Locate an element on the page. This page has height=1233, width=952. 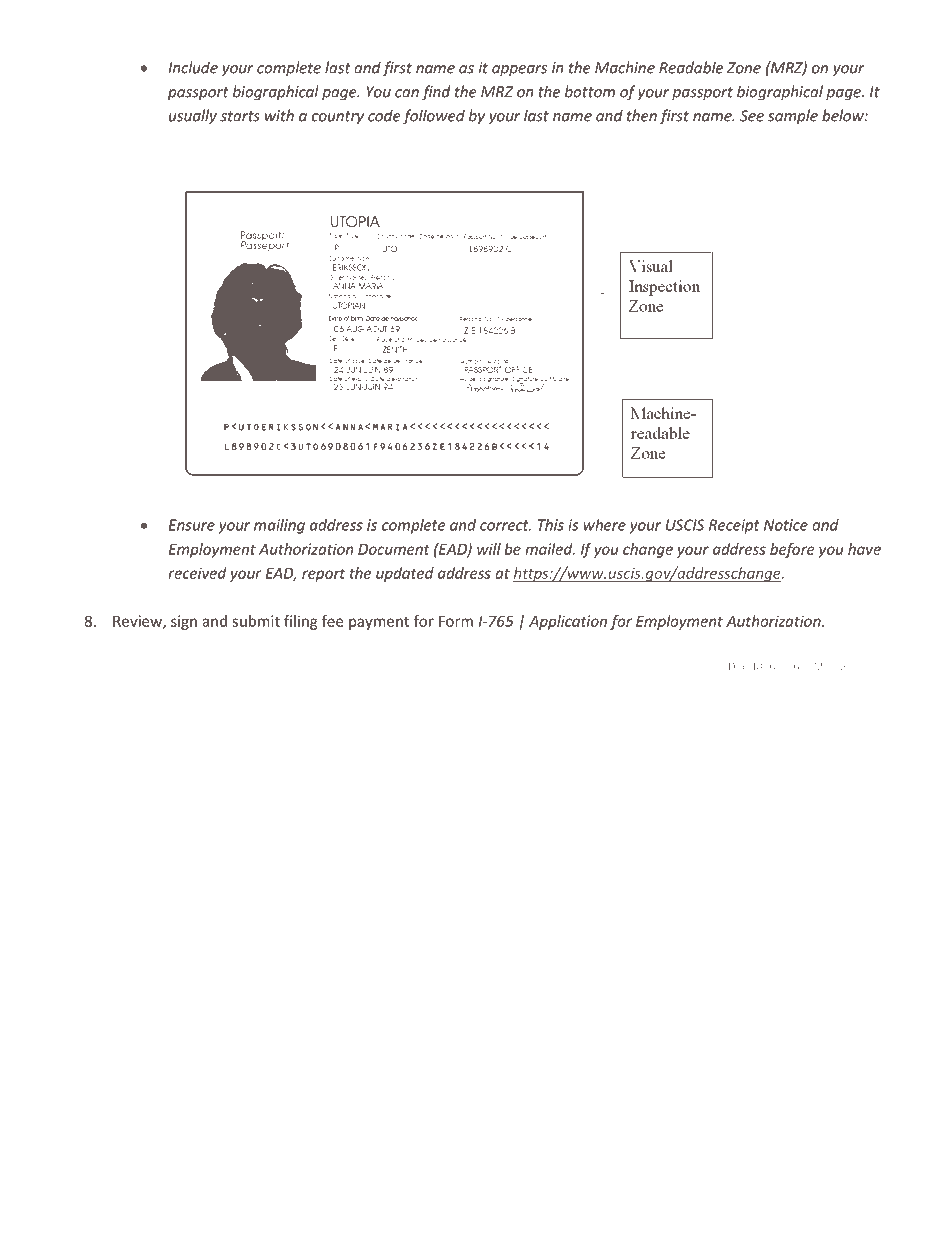
Include is located at coordinates (193, 67).
